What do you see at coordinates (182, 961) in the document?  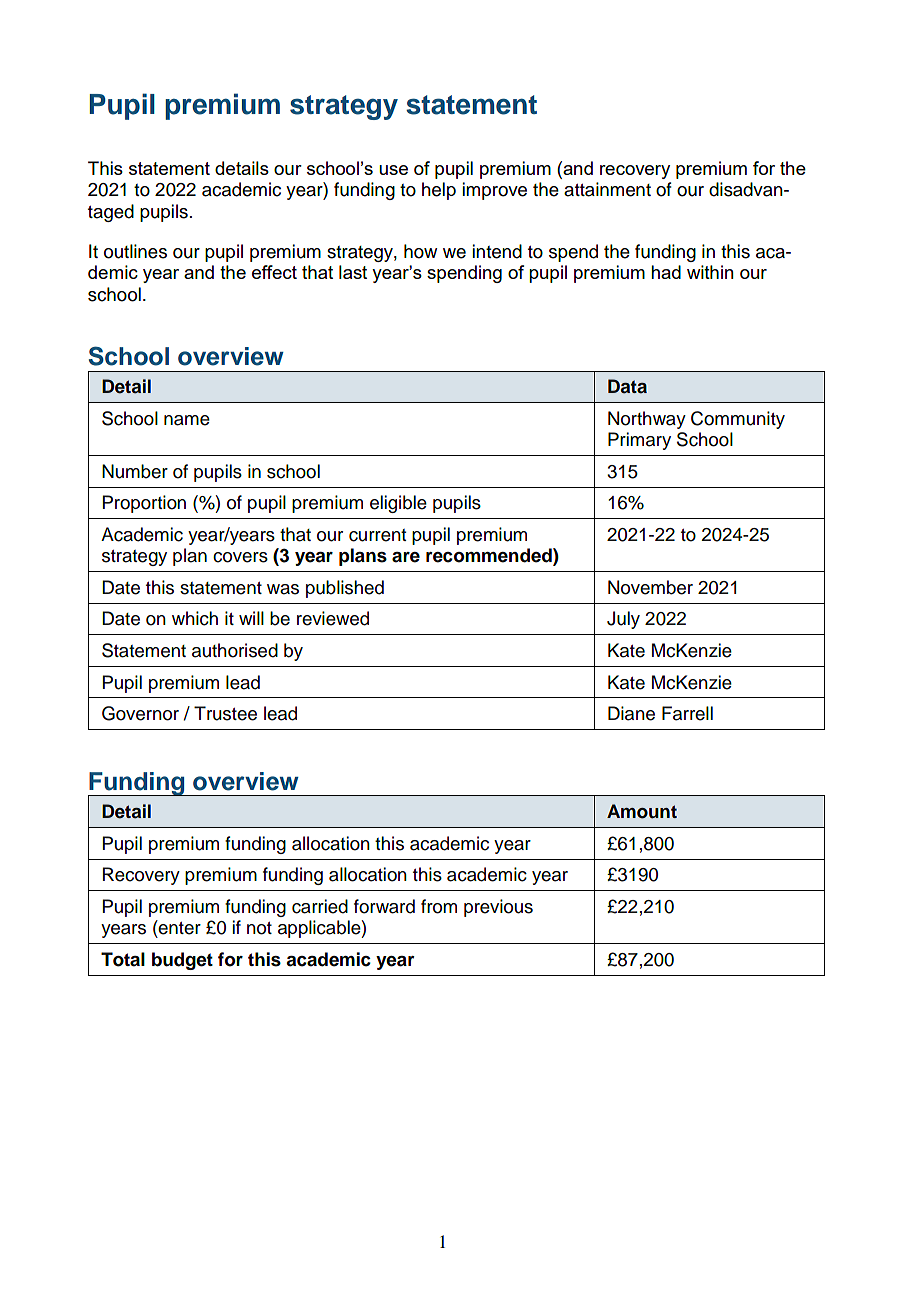 I see `budget` at bounding box center [182, 961].
